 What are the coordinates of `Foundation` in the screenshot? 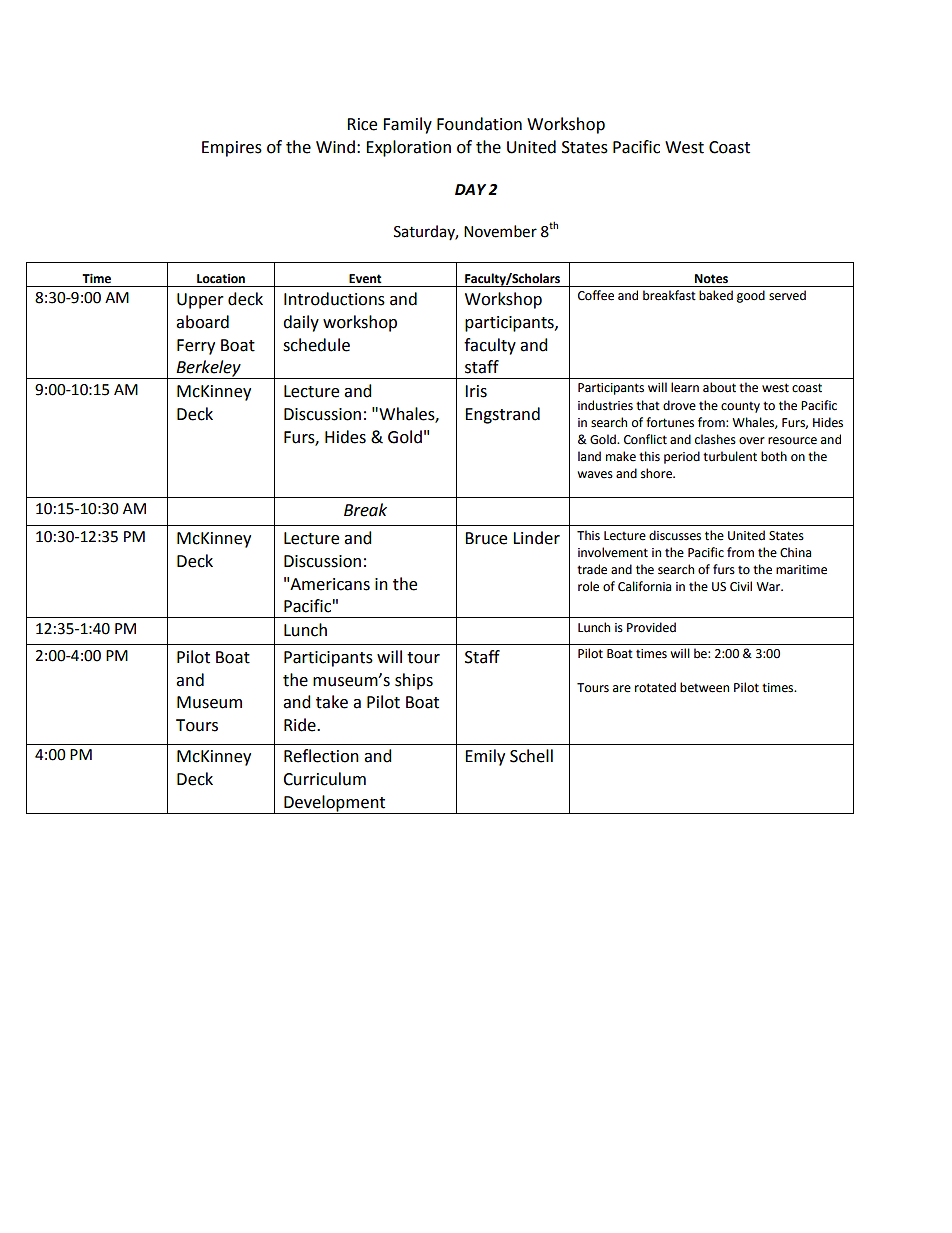 It's located at (479, 124).
